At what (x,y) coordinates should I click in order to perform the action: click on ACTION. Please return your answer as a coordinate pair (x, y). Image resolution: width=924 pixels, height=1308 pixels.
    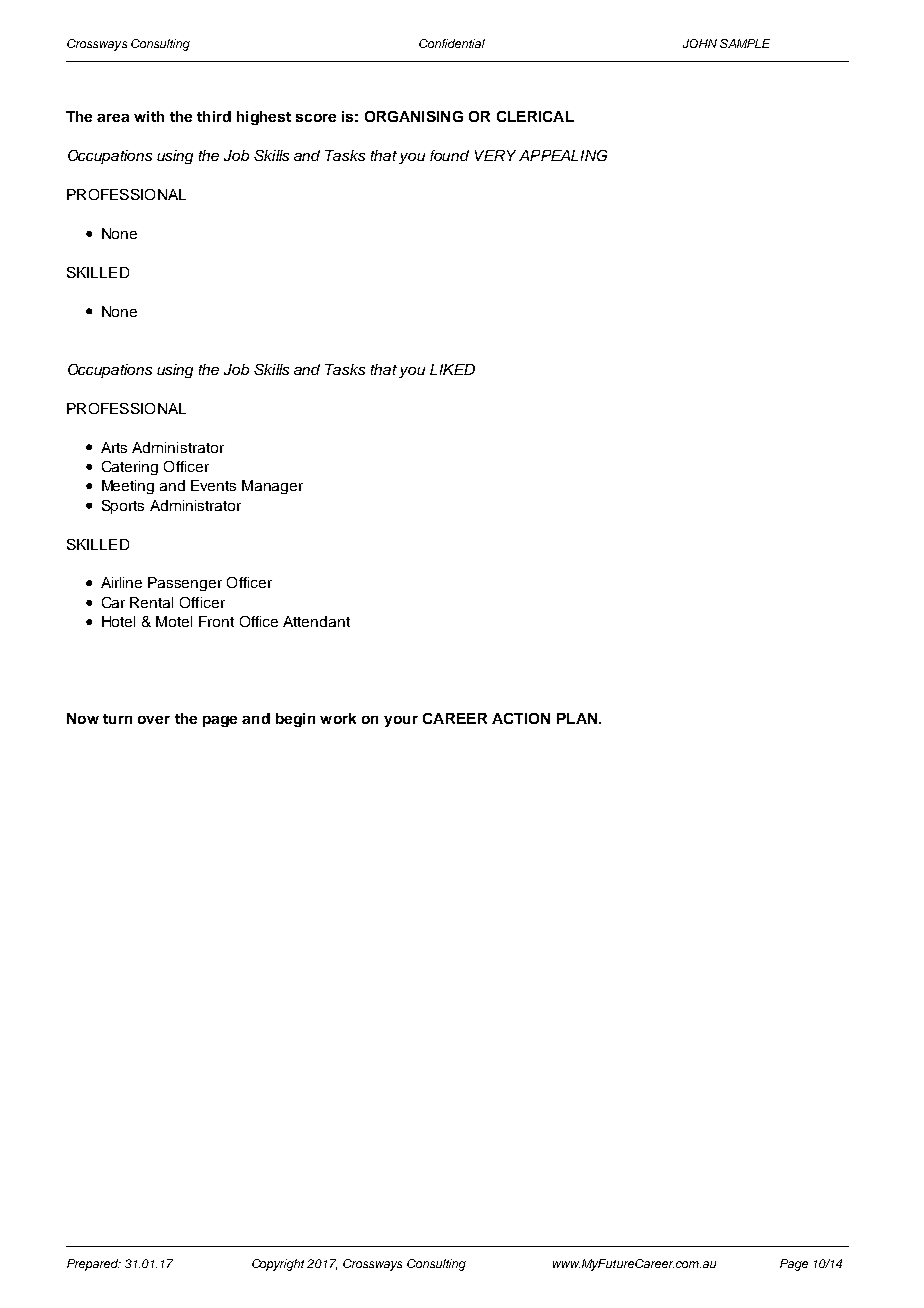
    Looking at the image, I should click on (521, 718).
